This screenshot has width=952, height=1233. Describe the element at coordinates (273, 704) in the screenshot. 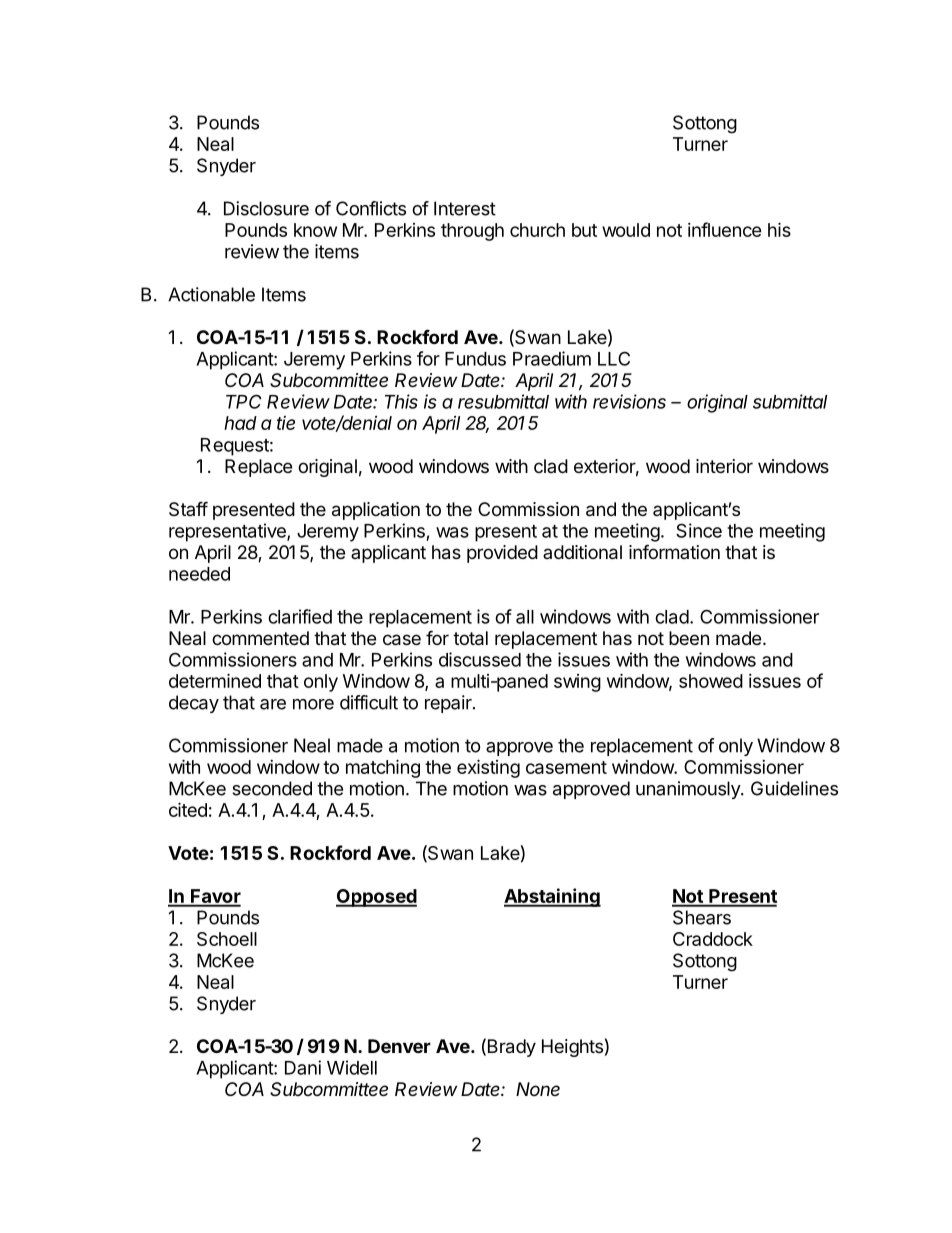

I see `are` at that location.
